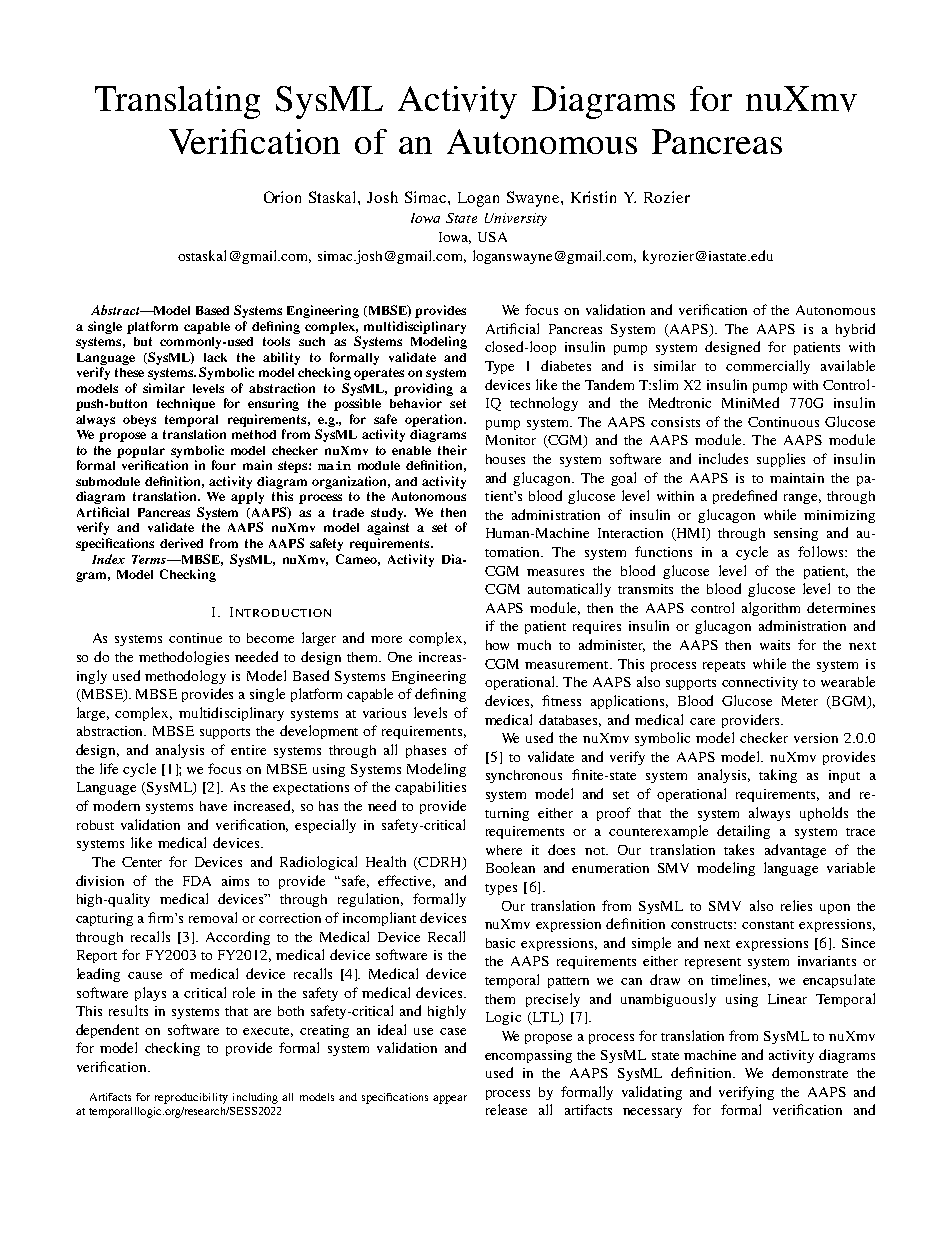 Image resolution: width=952 pixels, height=1233 pixels. I want to click on how, so click(497, 645).
